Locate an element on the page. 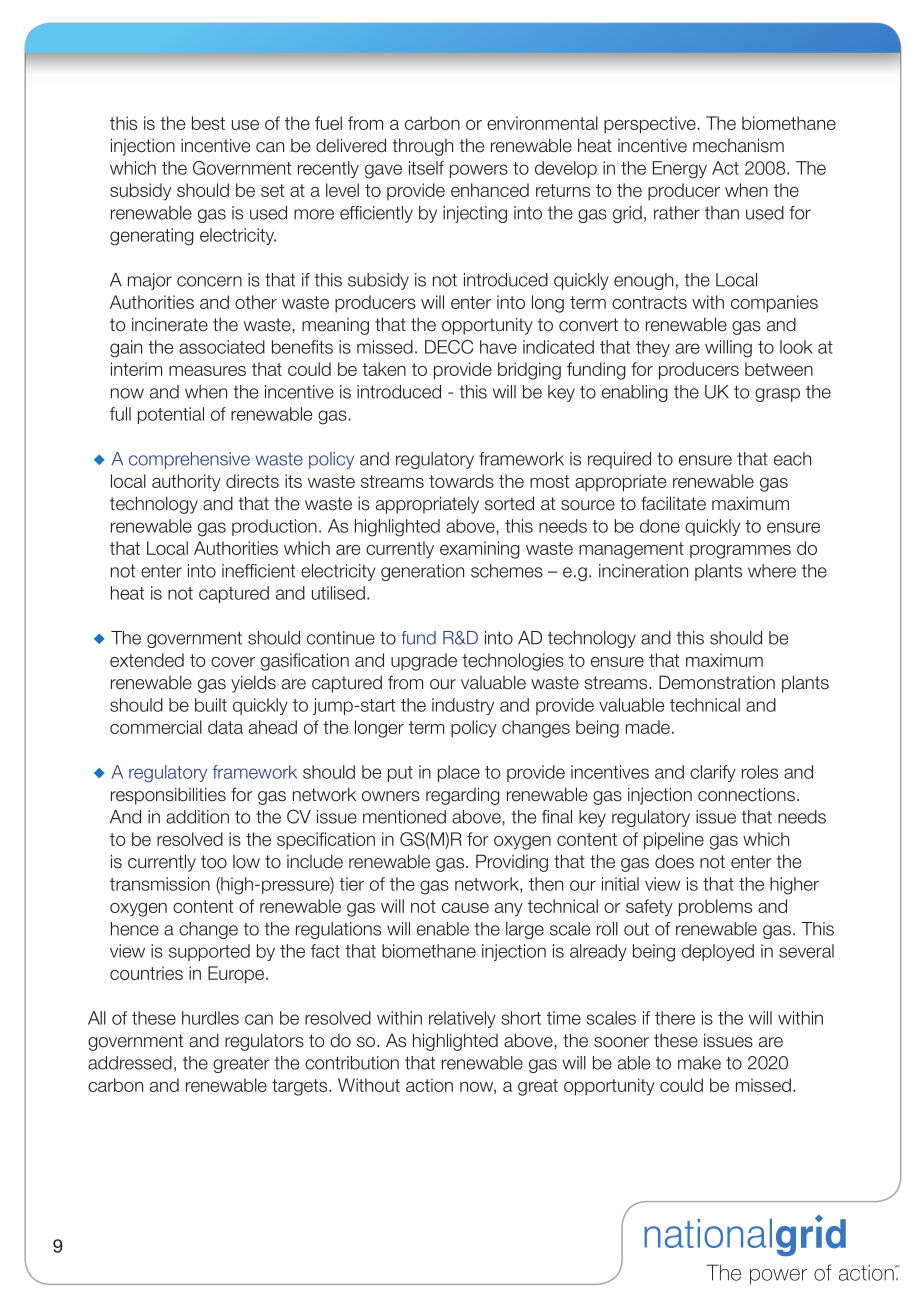  clarify is located at coordinates (713, 773).
